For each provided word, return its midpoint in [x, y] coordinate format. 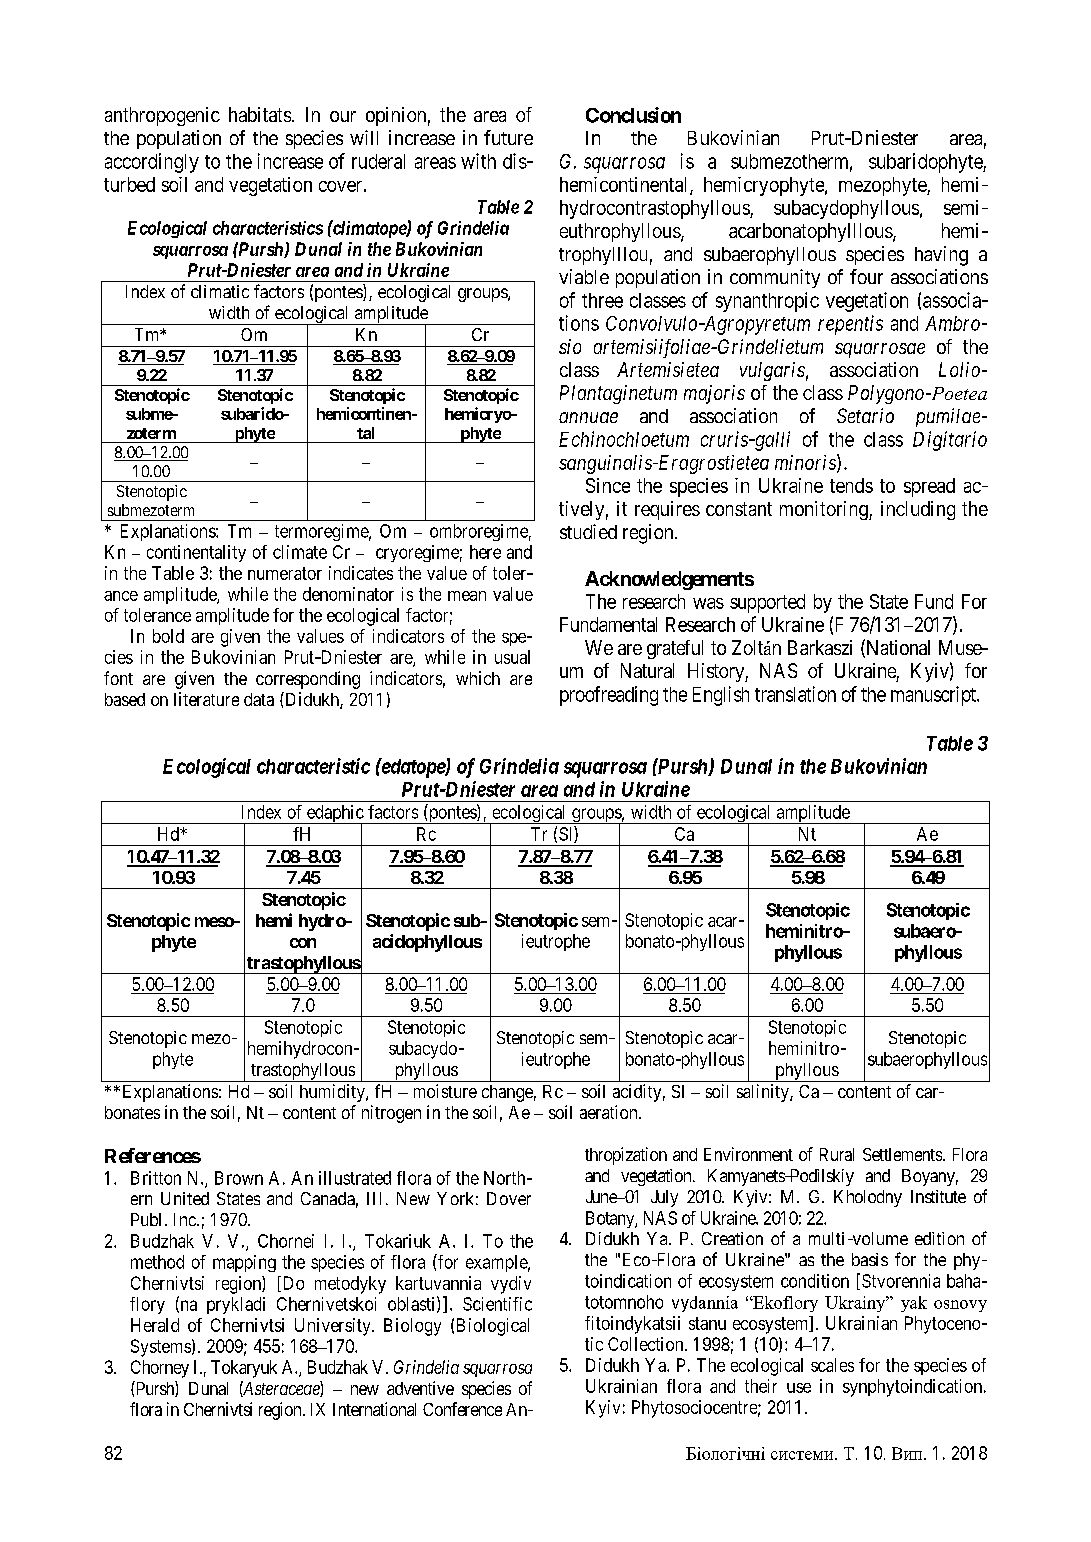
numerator [285, 573]
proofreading [609, 696]
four [866, 276]
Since [608, 485]
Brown [239, 1178]
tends [851, 485]
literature [206, 699]
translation [795, 694]
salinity [764, 1093]
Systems [161, 1348]
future [508, 137]
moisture [445, 1091]
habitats [260, 114]
